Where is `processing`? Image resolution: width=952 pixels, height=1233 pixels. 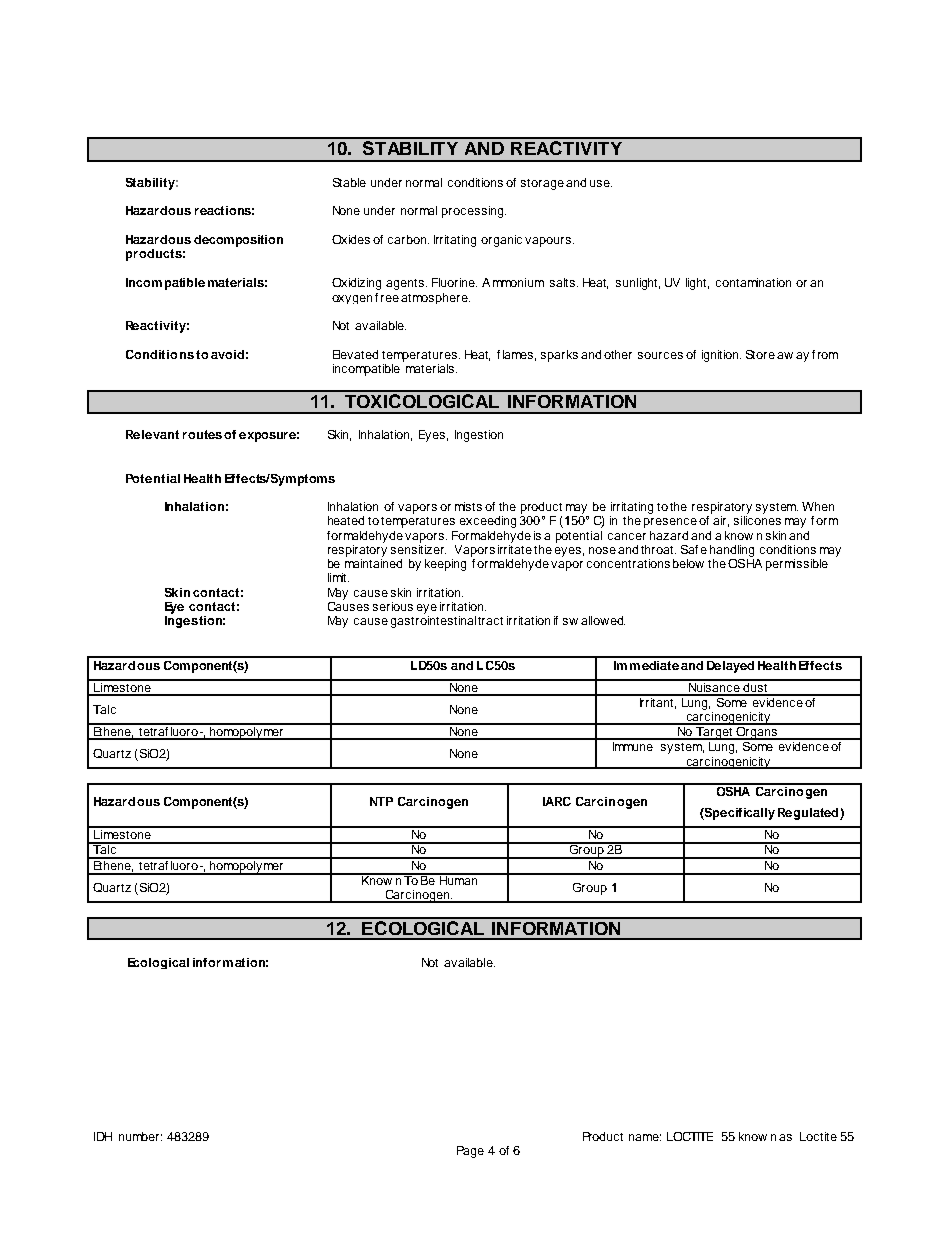
processing is located at coordinates (474, 212).
